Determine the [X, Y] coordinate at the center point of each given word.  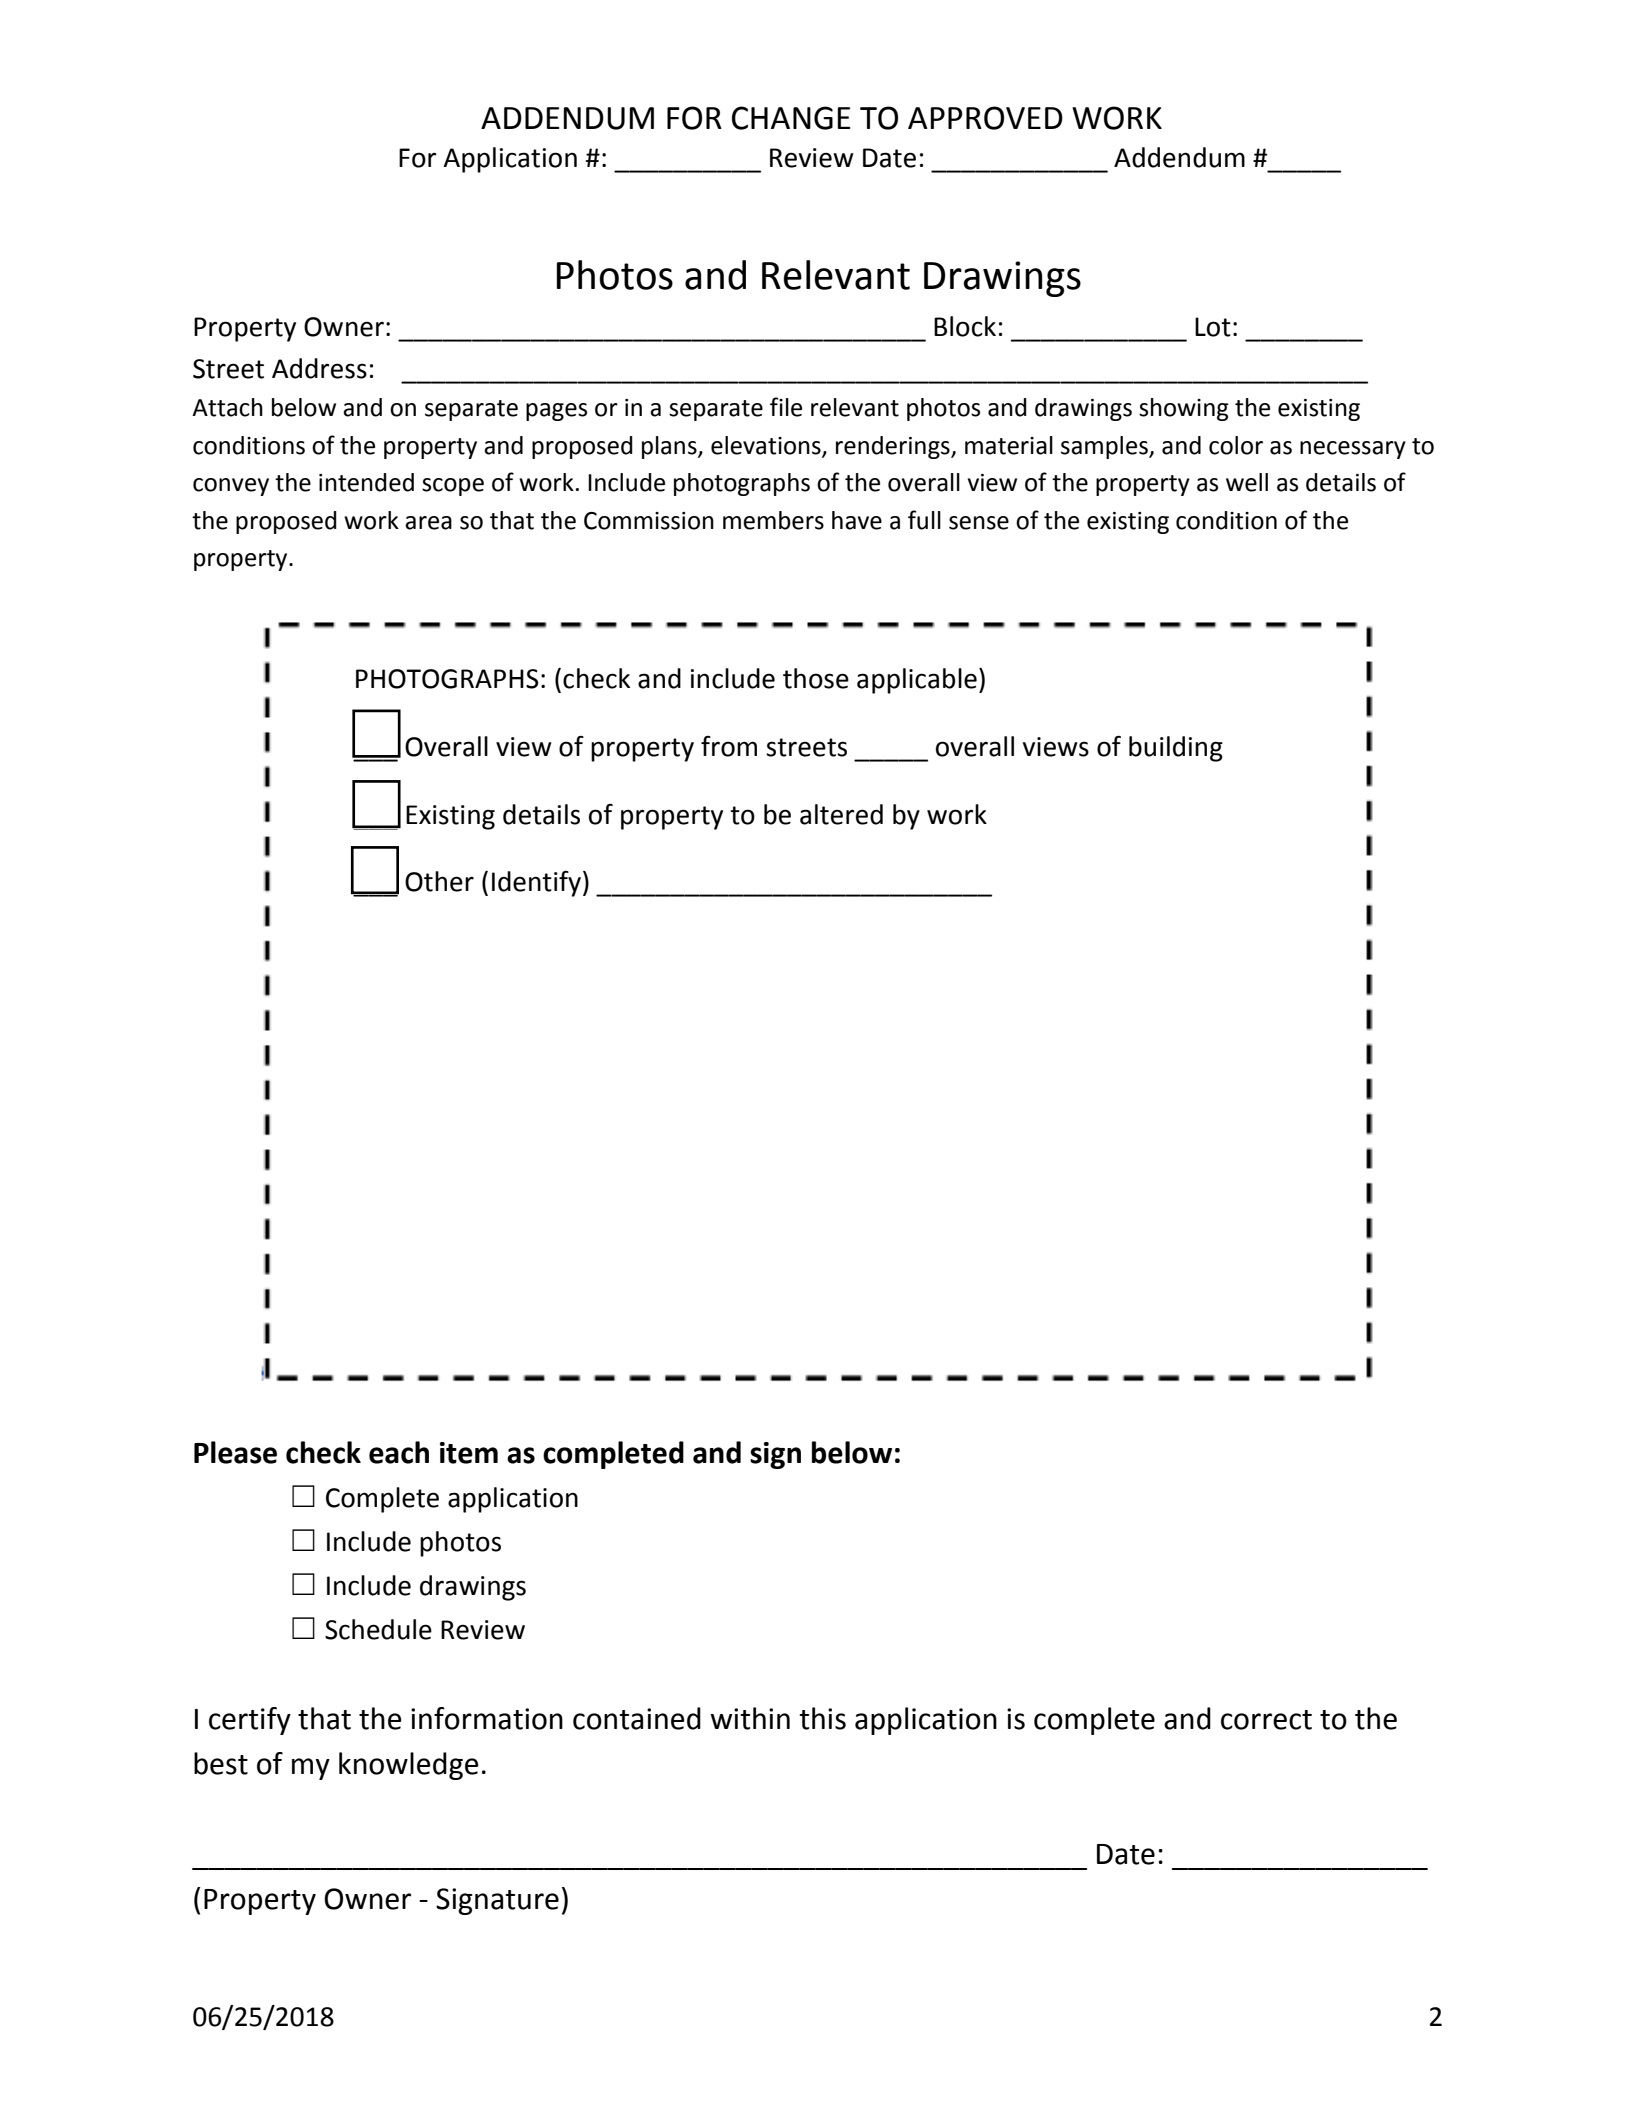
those [816, 678]
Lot [1213, 327]
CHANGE [791, 118]
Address [319, 368]
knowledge [409, 1766]
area [428, 523]
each [399, 1452]
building [1176, 749]
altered [841, 814]
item [469, 1453]
